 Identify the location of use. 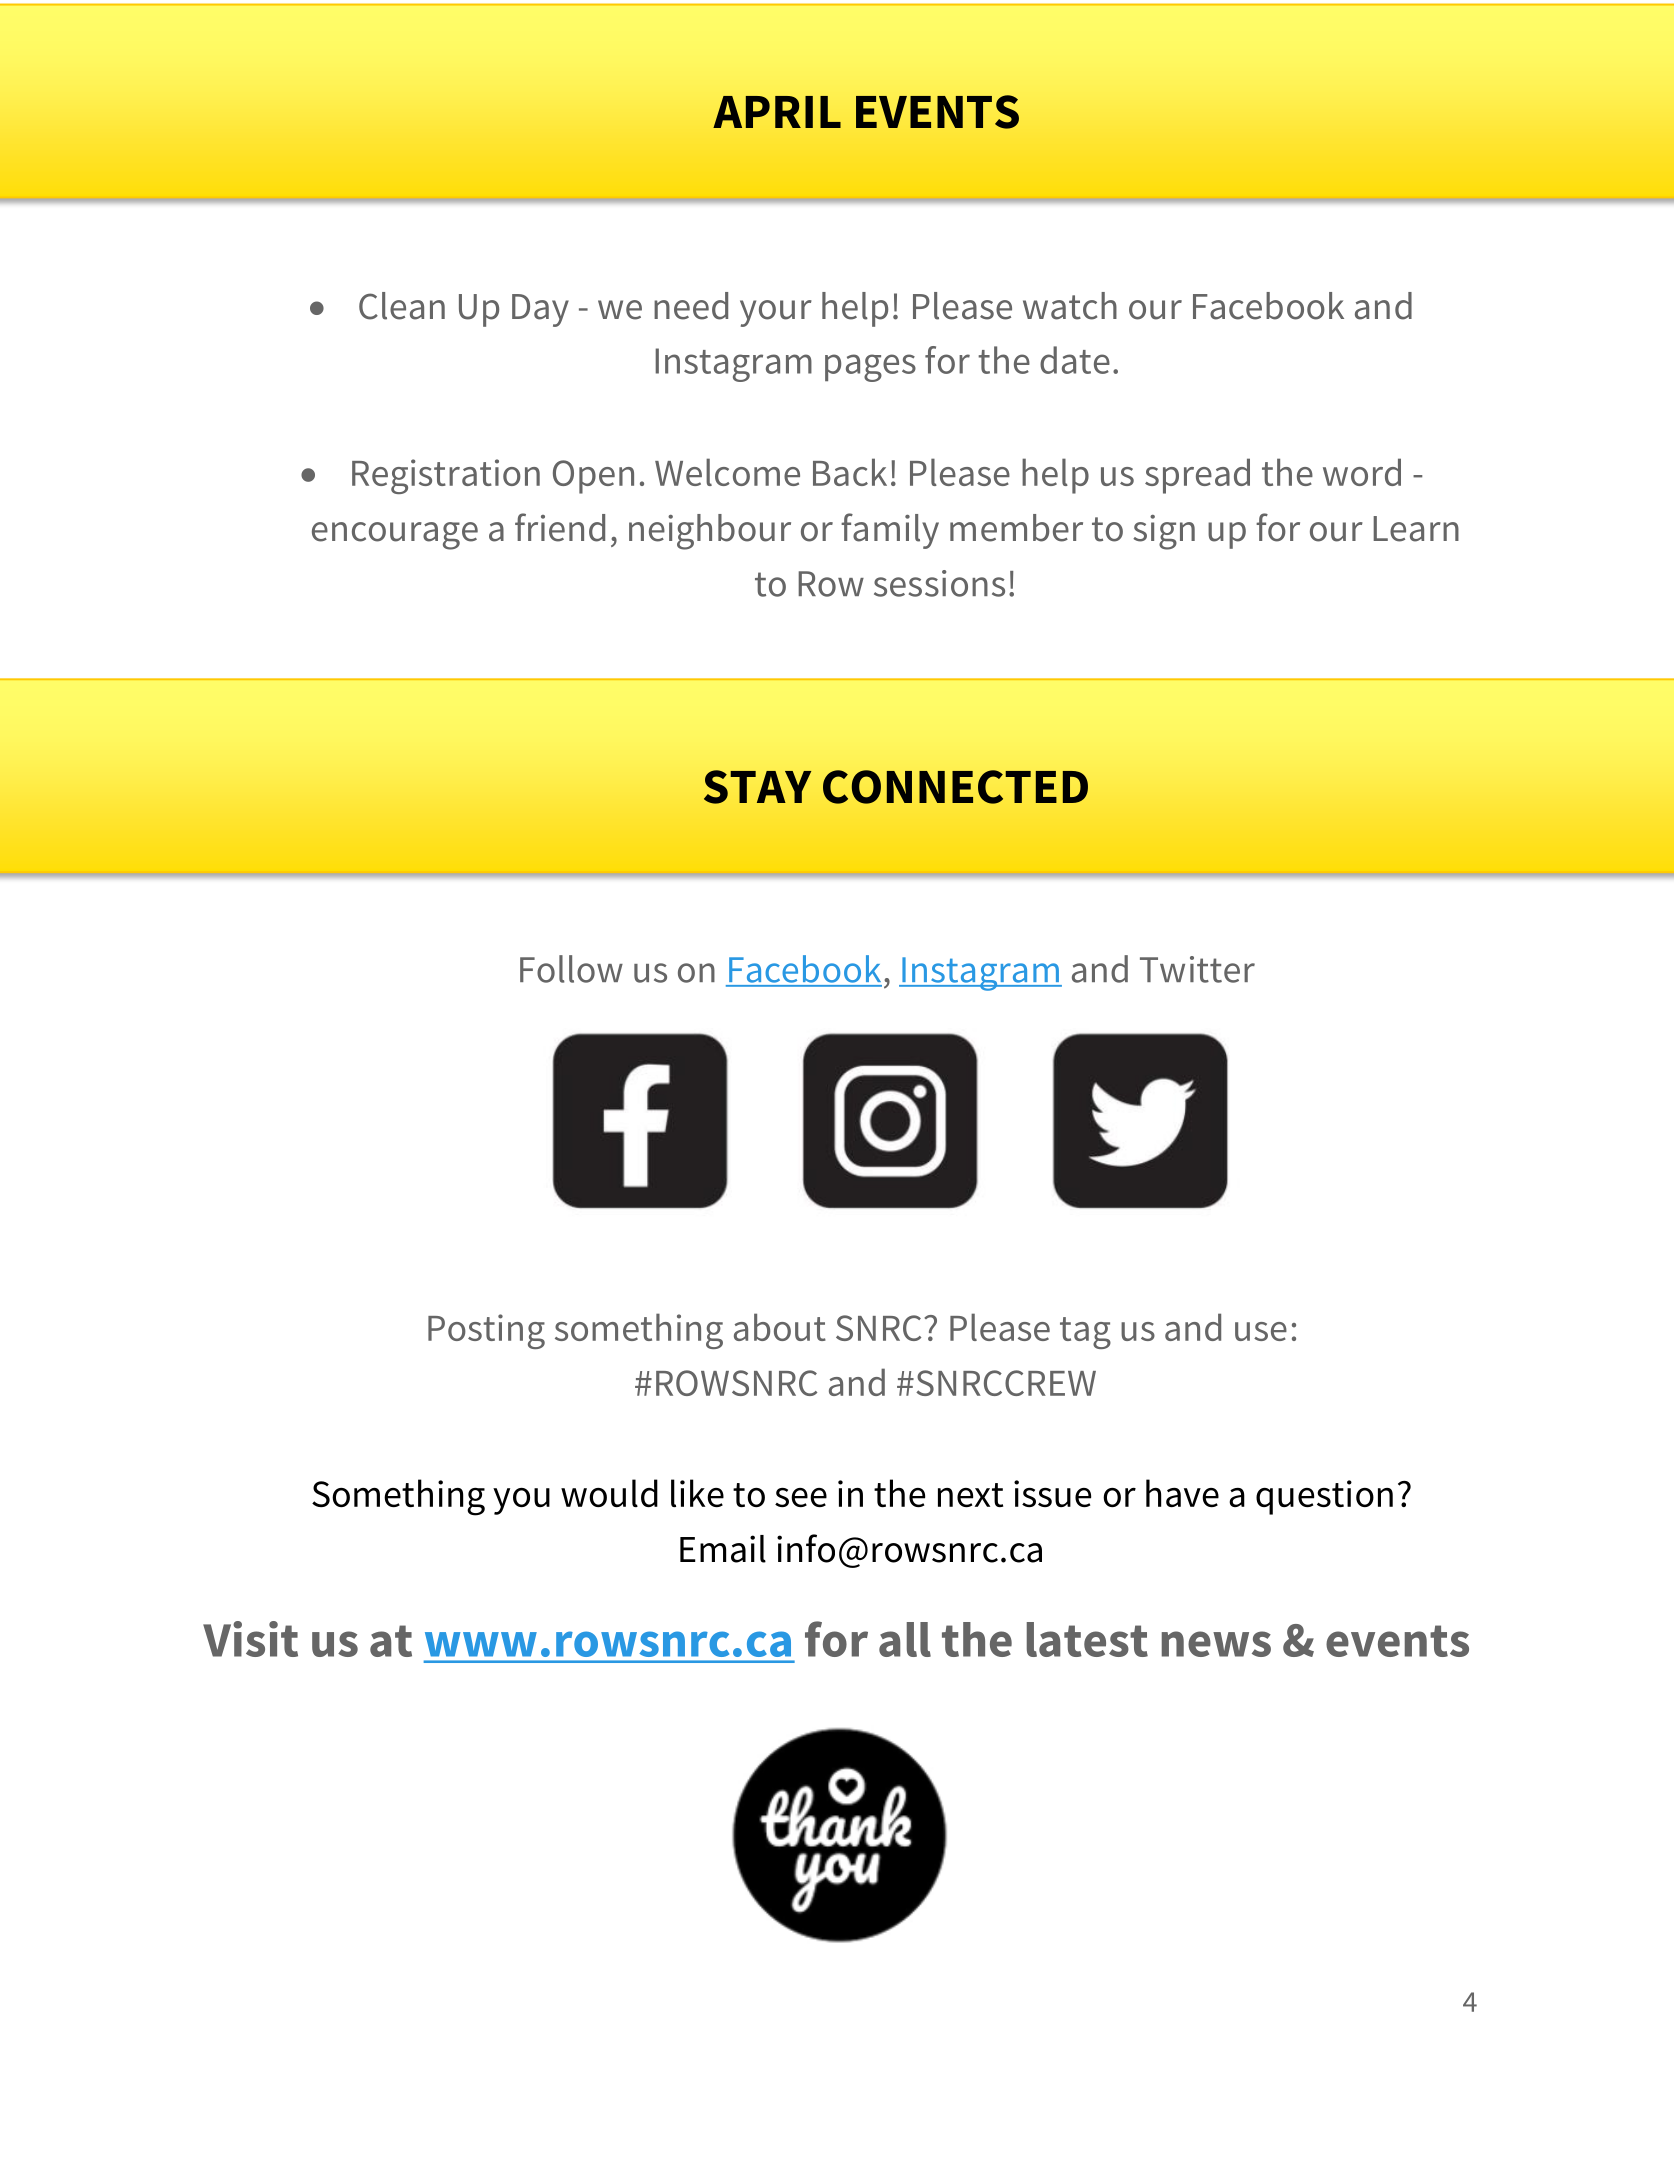
(1261, 1331).
